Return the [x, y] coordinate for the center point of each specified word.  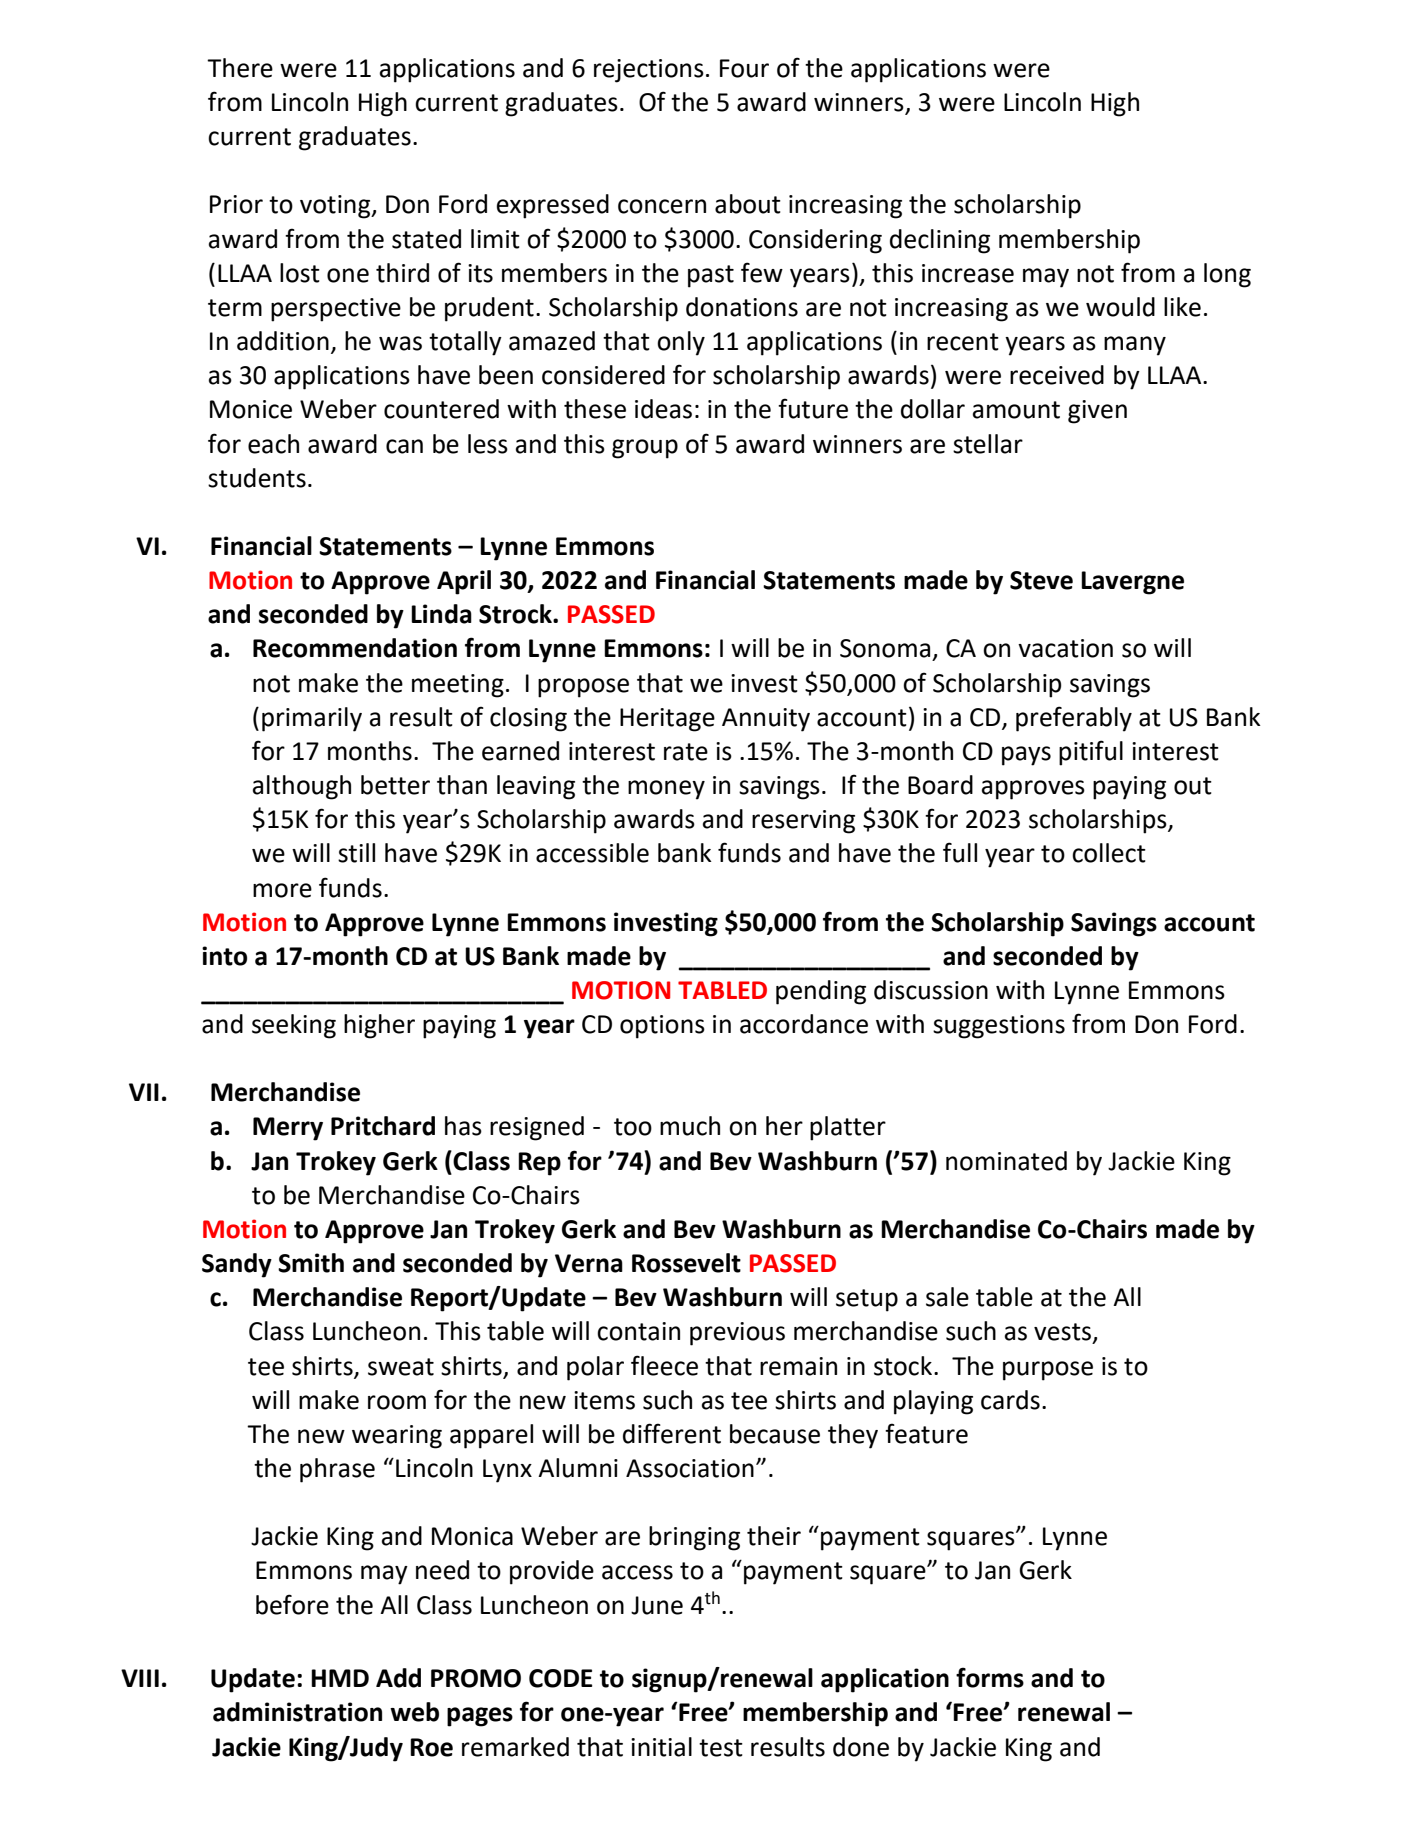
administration [297, 1712]
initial [661, 1747]
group [645, 449]
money [666, 790]
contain [638, 1331]
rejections [649, 71]
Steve [1041, 580]
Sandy [237, 1265]
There [240, 68]
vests [1064, 1333]
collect [1109, 853]
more [282, 890]
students [257, 478]
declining [940, 241]
